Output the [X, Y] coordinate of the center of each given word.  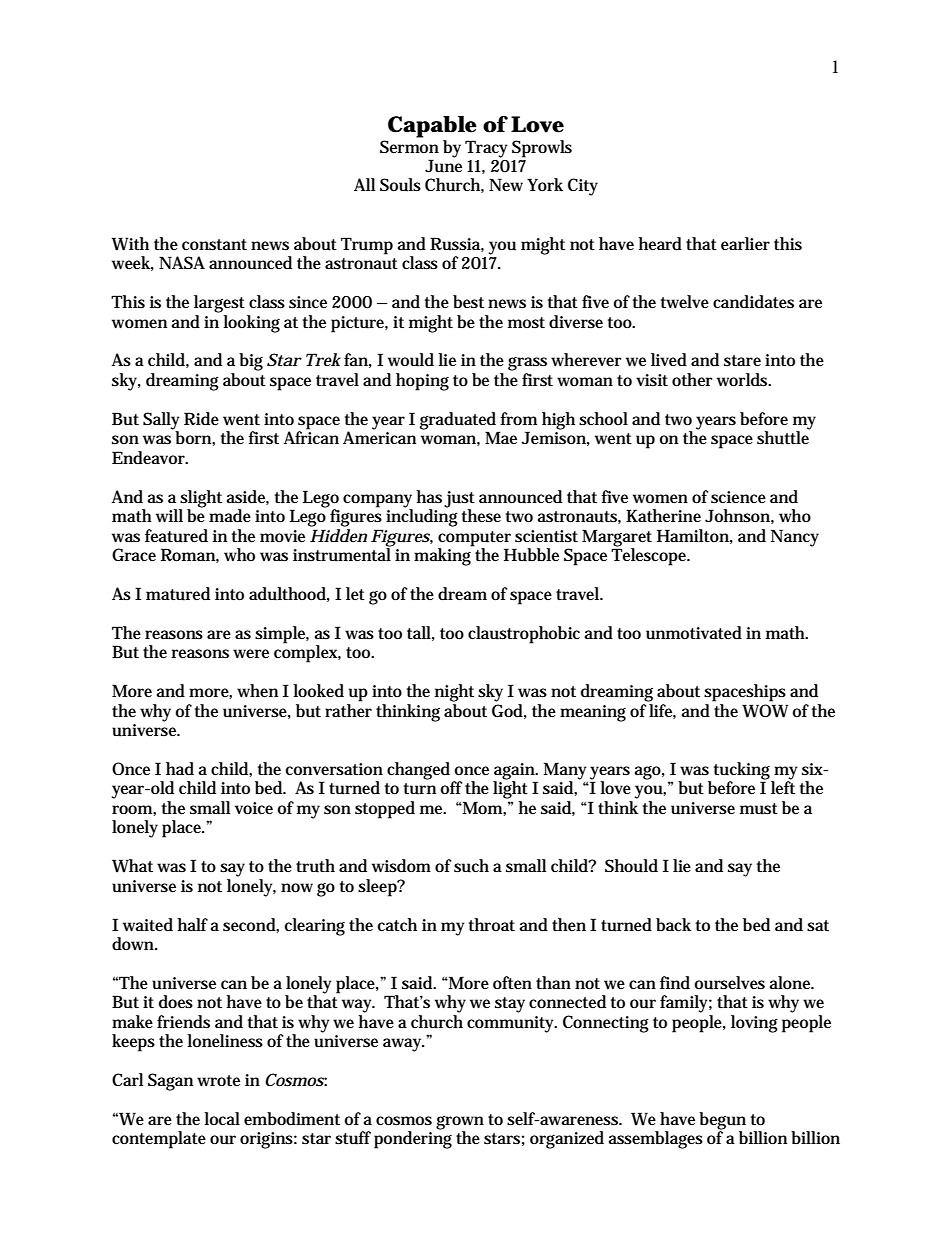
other [692, 379]
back [673, 924]
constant [214, 245]
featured [176, 536]
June [443, 165]
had [180, 769]
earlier [745, 243]
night [454, 693]
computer [474, 539]
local [222, 1118]
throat [492, 924]
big [251, 362]
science [738, 497]
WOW [765, 711]
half [193, 924]
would [411, 360]
